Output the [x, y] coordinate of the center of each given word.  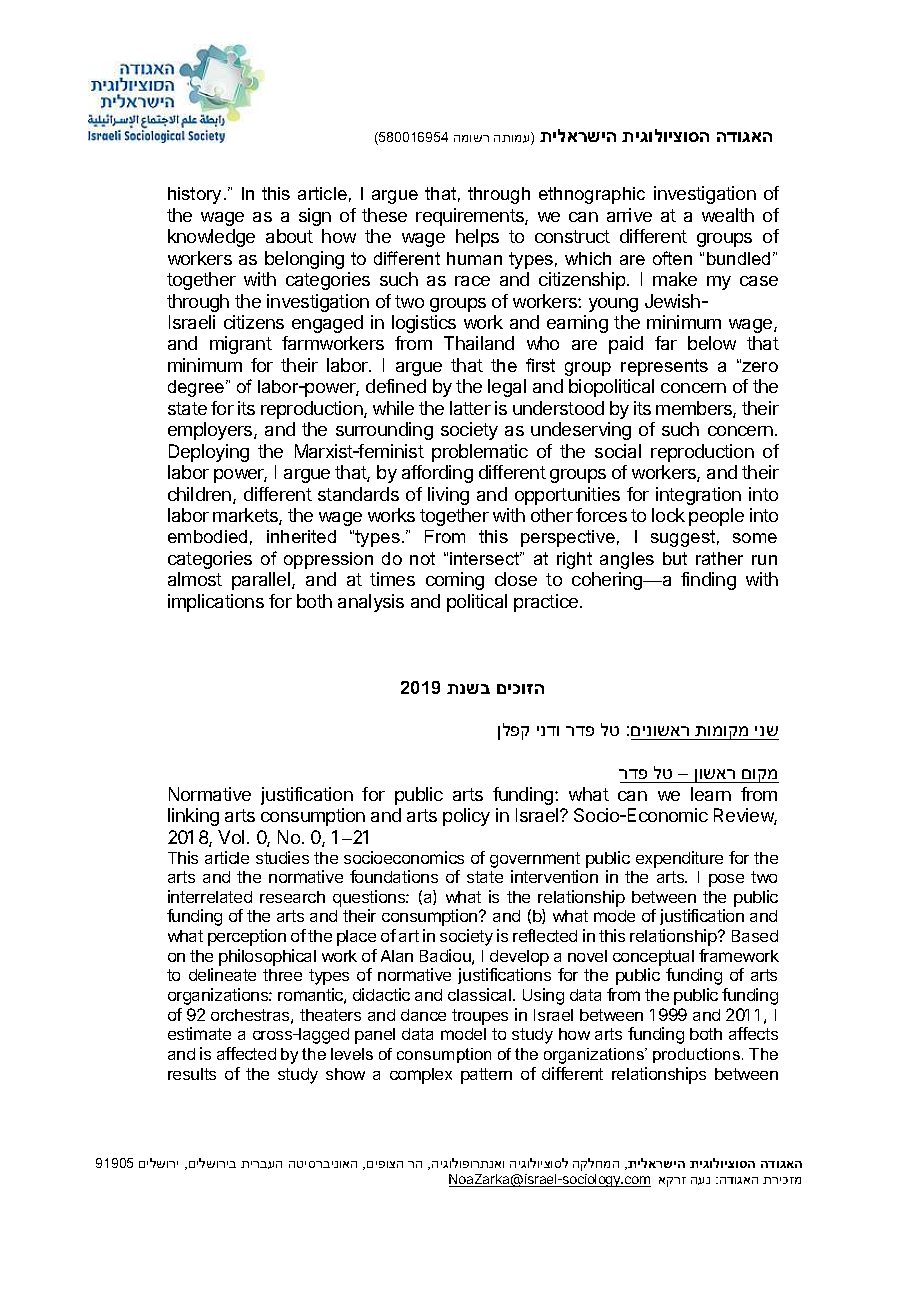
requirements [471, 217]
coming [455, 581]
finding [708, 581]
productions [698, 1055]
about [289, 236]
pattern [486, 1076]
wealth [728, 215]
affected [246, 1053]
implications [216, 603]
